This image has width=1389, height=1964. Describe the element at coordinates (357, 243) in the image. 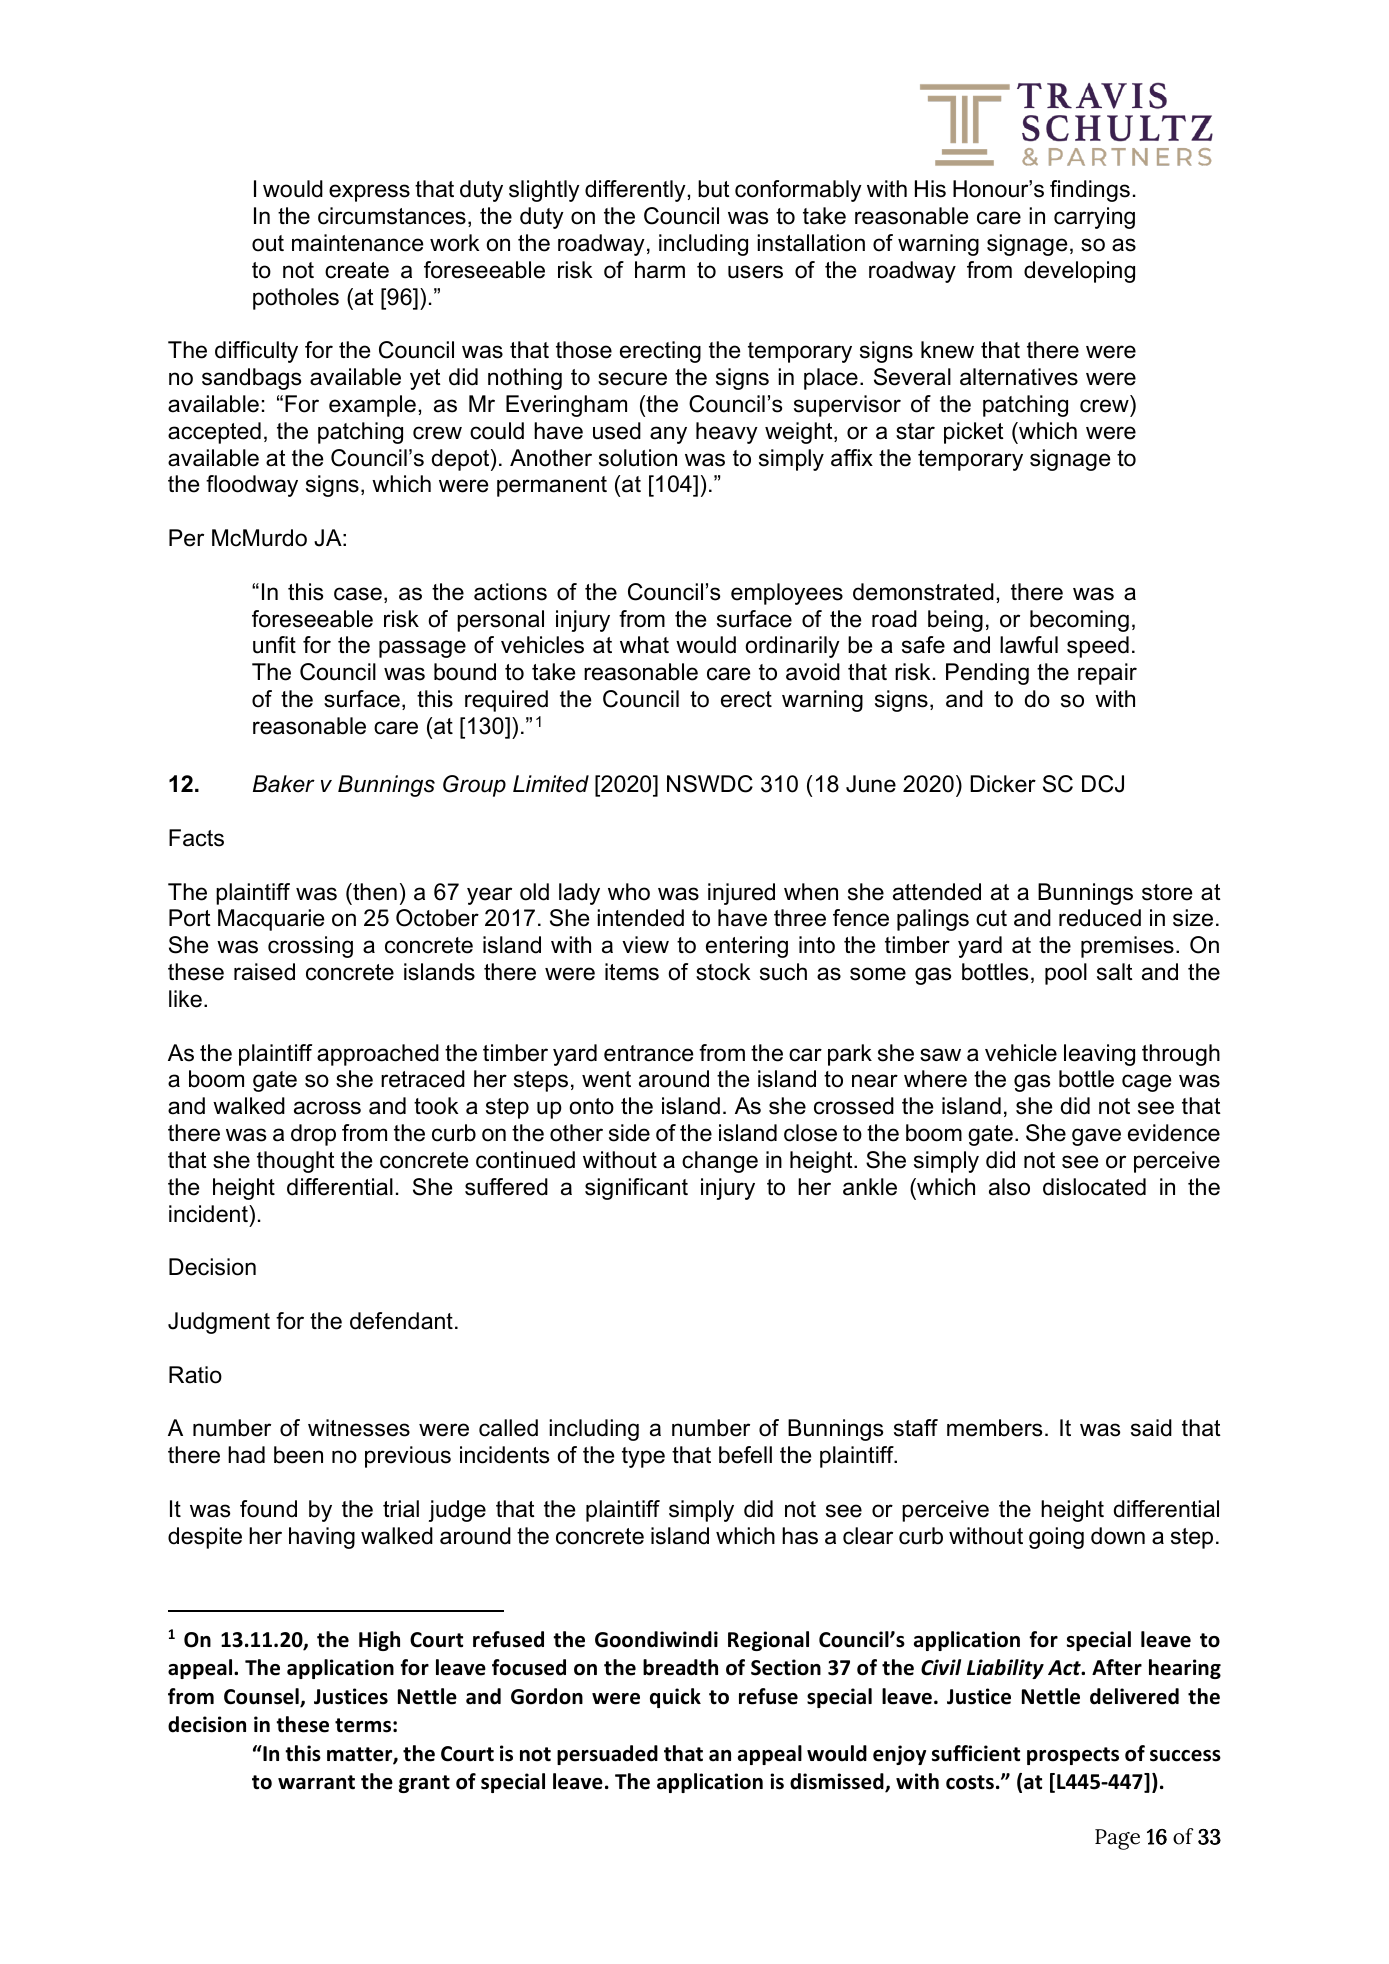

I see `maintenance` at that location.
